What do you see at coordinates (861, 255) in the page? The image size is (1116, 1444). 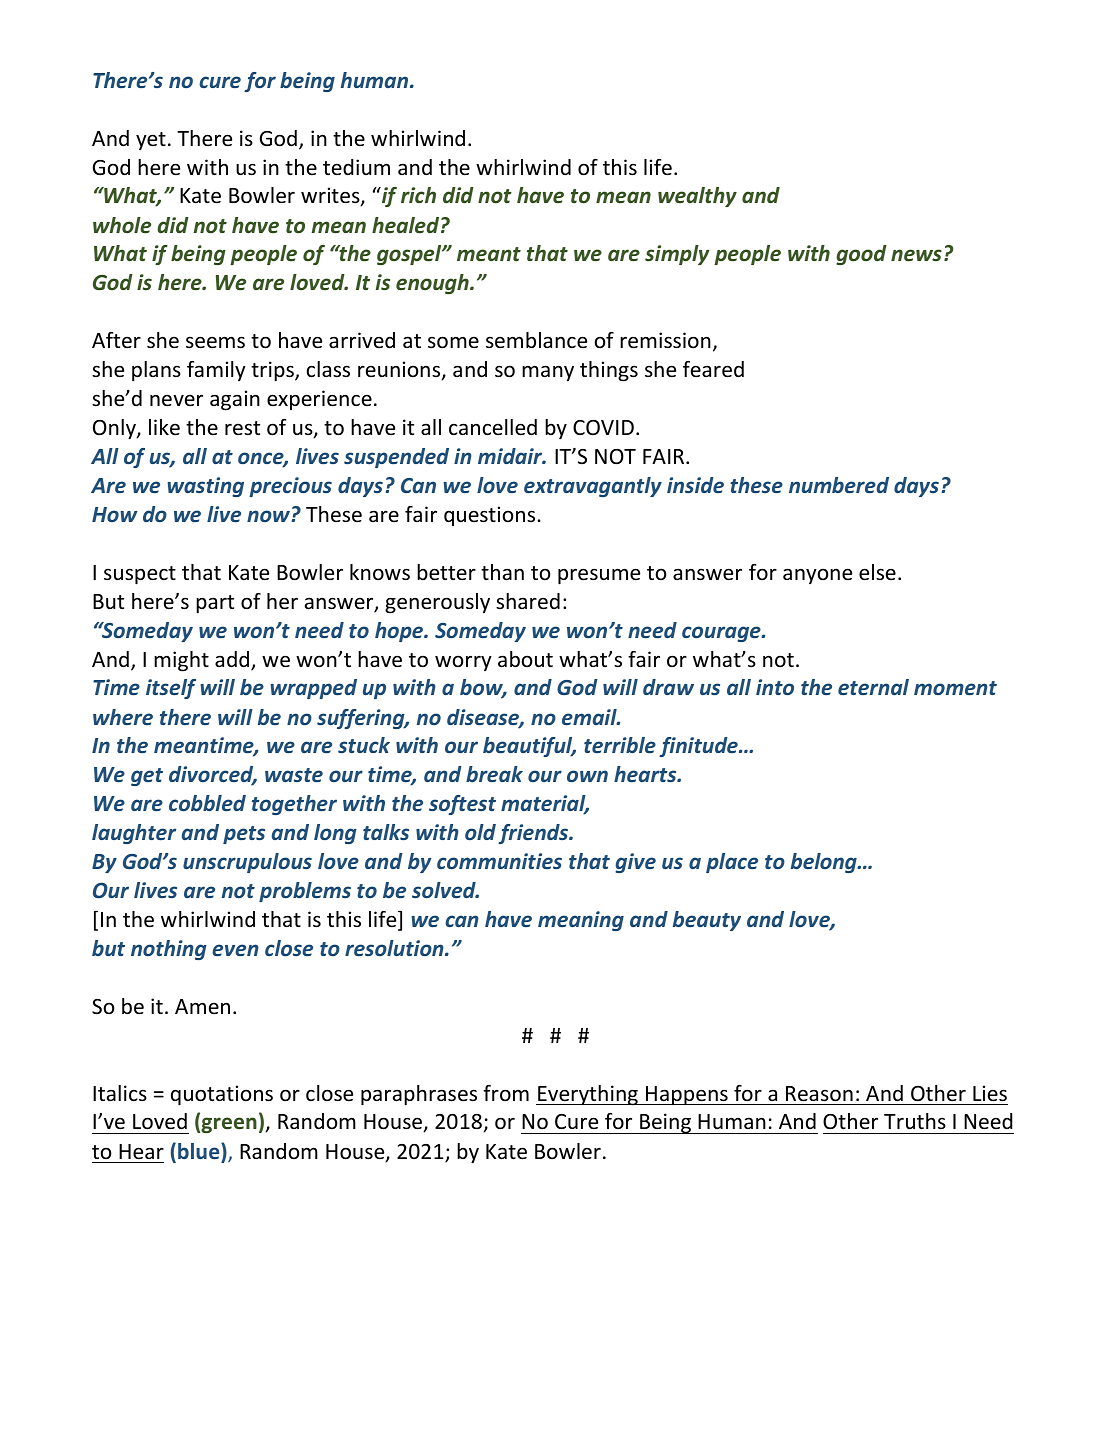 I see `good` at bounding box center [861, 255].
